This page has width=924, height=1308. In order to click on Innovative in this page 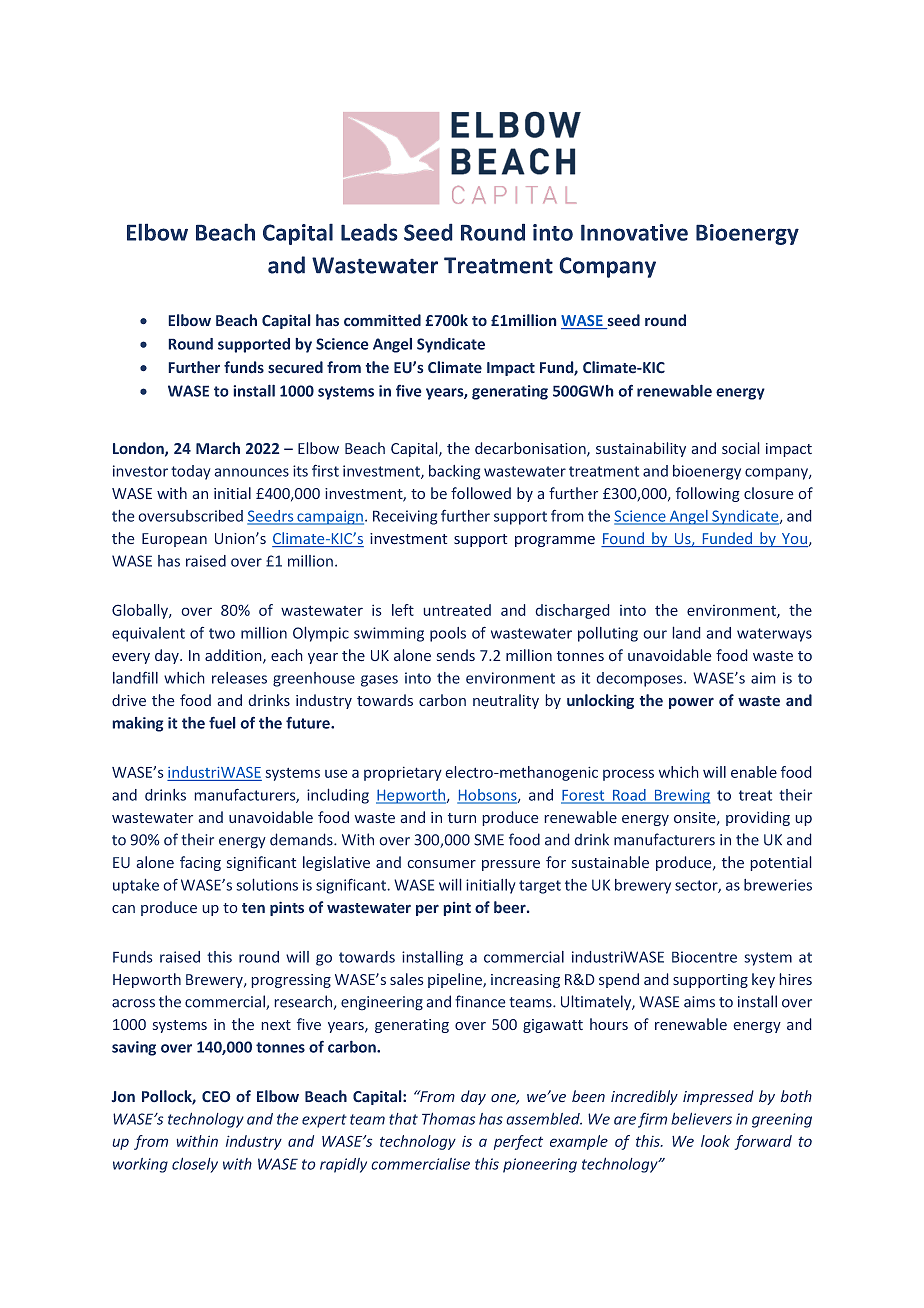, I will do `click(634, 232)`.
